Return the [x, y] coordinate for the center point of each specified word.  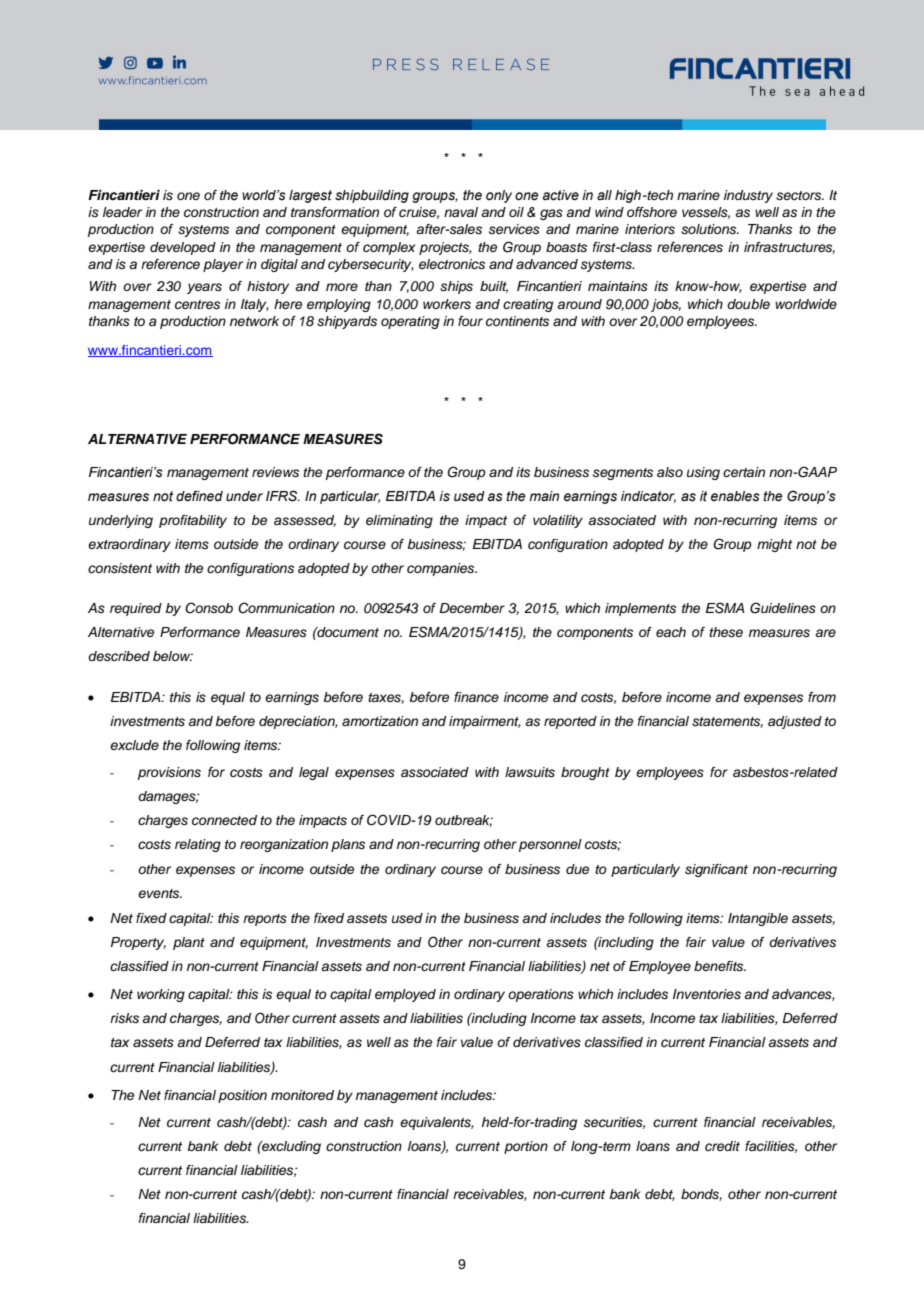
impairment [485, 722]
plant [189, 943]
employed [405, 995]
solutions [710, 229]
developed [183, 248]
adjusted [795, 722]
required [136, 609]
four [470, 321]
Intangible [758, 919]
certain [744, 472]
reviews [275, 472]
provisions [169, 773]
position [242, 1096]
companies [442, 569]
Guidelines [783, 608]
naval [461, 212]
